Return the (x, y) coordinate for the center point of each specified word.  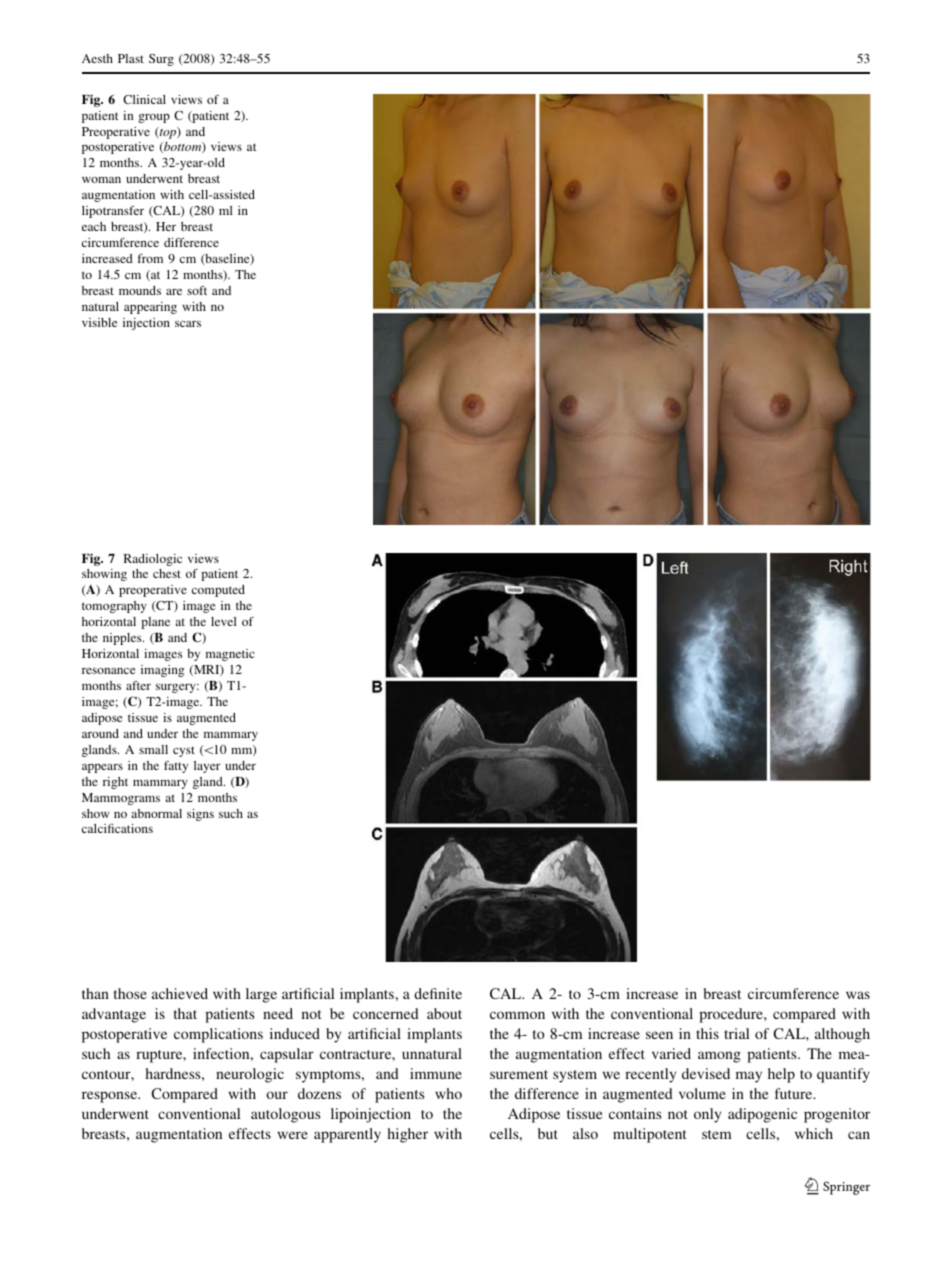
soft (197, 290)
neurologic (250, 1075)
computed (218, 591)
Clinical (144, 99)
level (224, 621)
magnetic (230, 655)
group (154, 118)
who (448, 1093)
